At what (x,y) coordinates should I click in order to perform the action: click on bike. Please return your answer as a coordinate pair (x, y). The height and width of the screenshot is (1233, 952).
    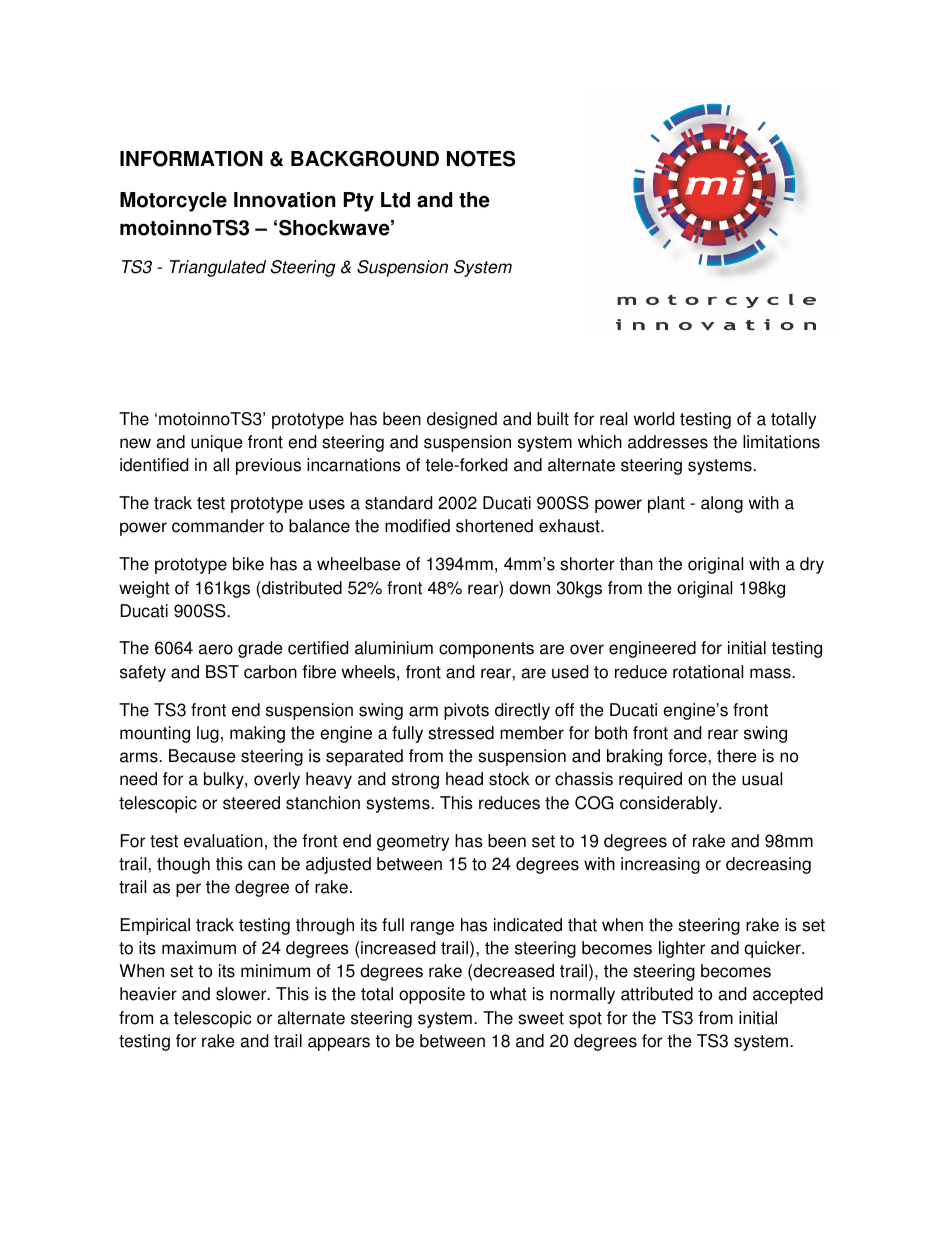
    Looking at the image, I should click on (248, 564).
